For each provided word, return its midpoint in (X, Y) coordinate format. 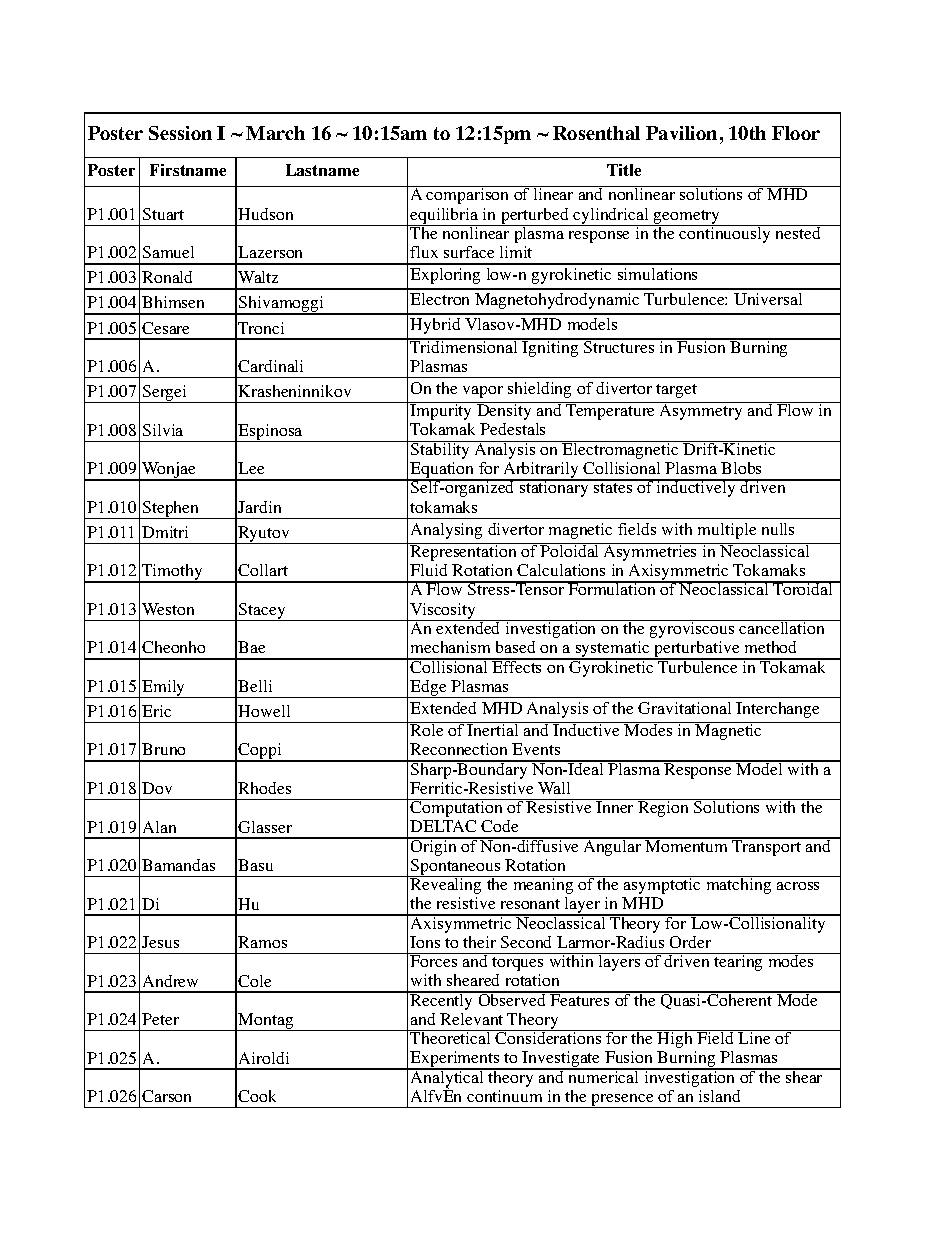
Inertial (493, 729)
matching (739, 885)
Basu (255, 865)
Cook (257, 1096)
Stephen (171, 510)
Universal (768, 299)
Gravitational (684, 708)
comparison (468, 195)
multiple (727, 531)
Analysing (446, 531)
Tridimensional (464, 346)
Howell (264, 711)
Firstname (188, 170)
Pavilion (681, 133)
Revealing (446, 885)
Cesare (165, 328)
